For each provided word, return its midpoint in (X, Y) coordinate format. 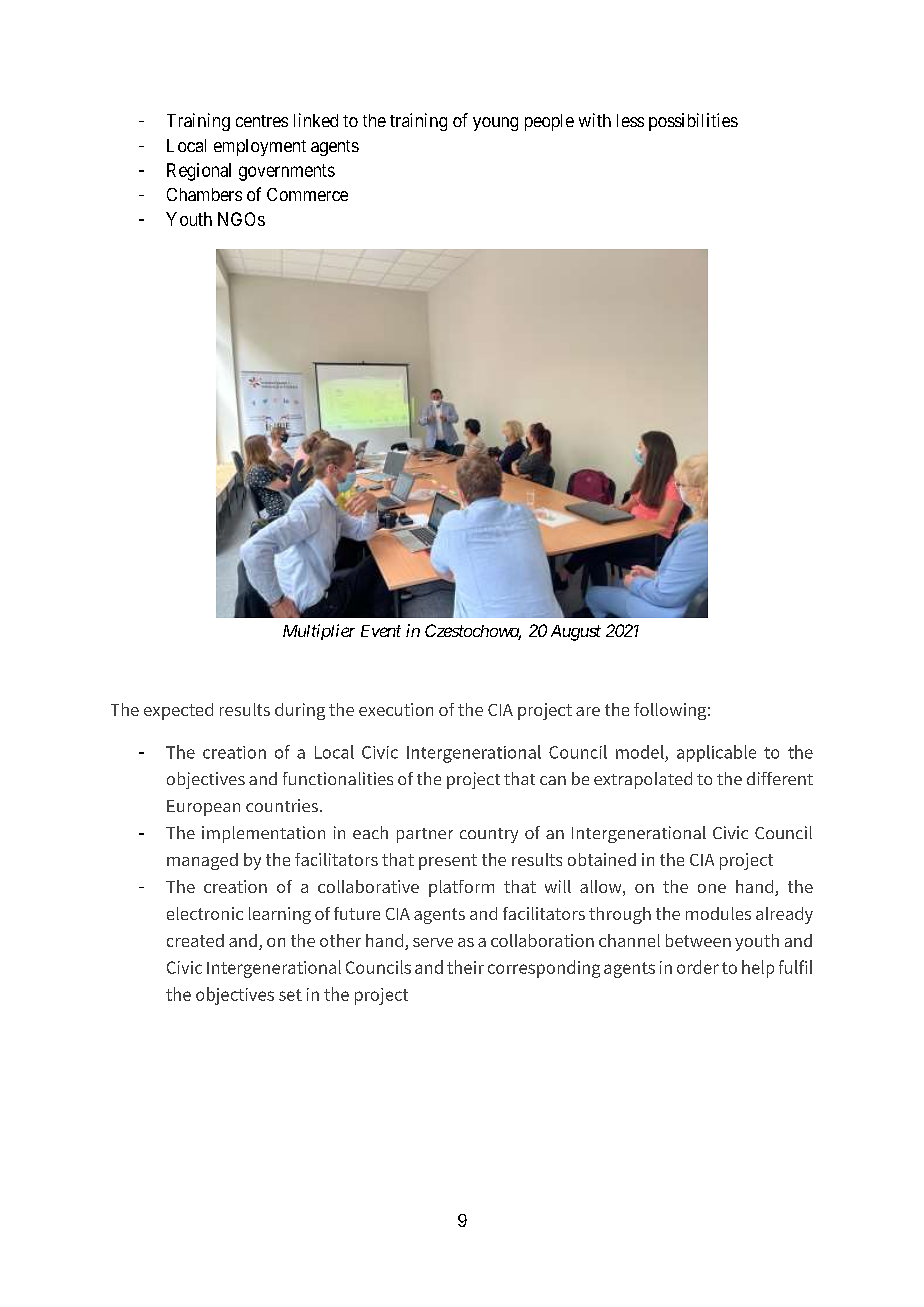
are (588, 711)
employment (260, 147)
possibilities (693, 122)
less (630, 120)
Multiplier (319, 632)
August (576, 633)
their (465, 967)
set (290, 995)
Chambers (204, 194)
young (495, 124)
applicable (716, 753)
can (553, 780)
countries (283, 805)
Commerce (307, 194)
